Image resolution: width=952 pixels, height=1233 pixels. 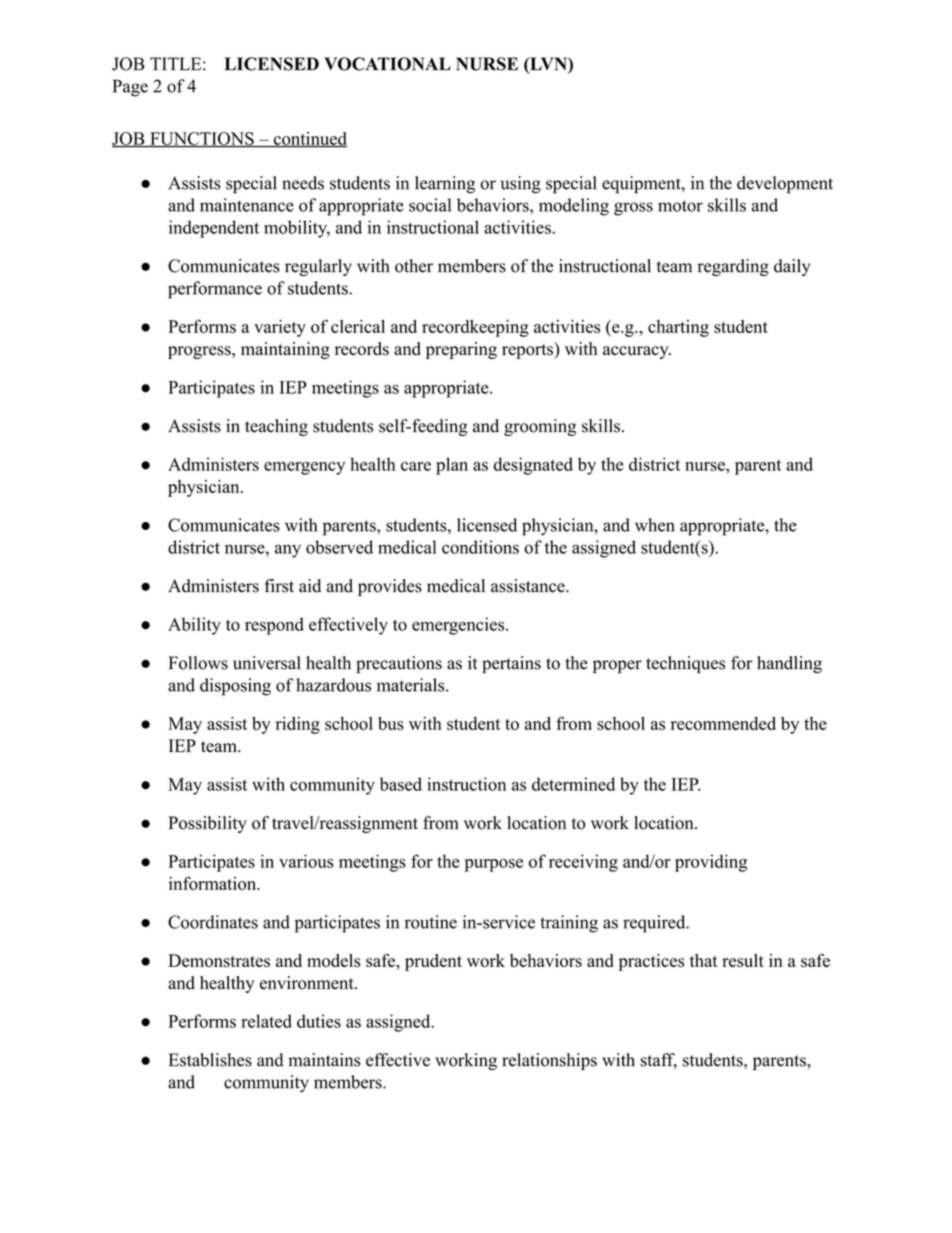 I want to click on FUNCTIONS, so click(x=202, y=139).
